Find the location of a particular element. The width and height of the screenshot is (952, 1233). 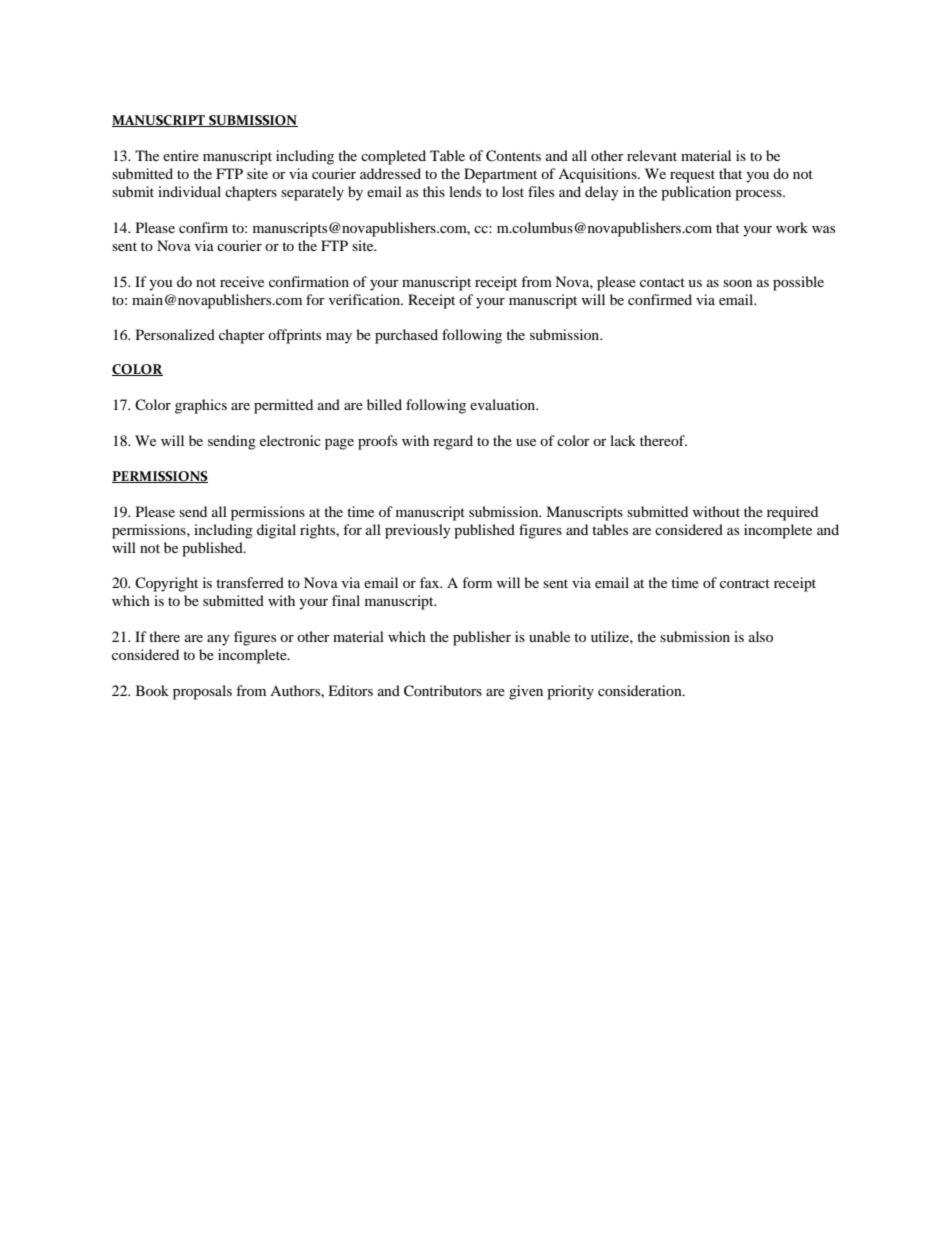

given is located at coordinates (526, 692).
